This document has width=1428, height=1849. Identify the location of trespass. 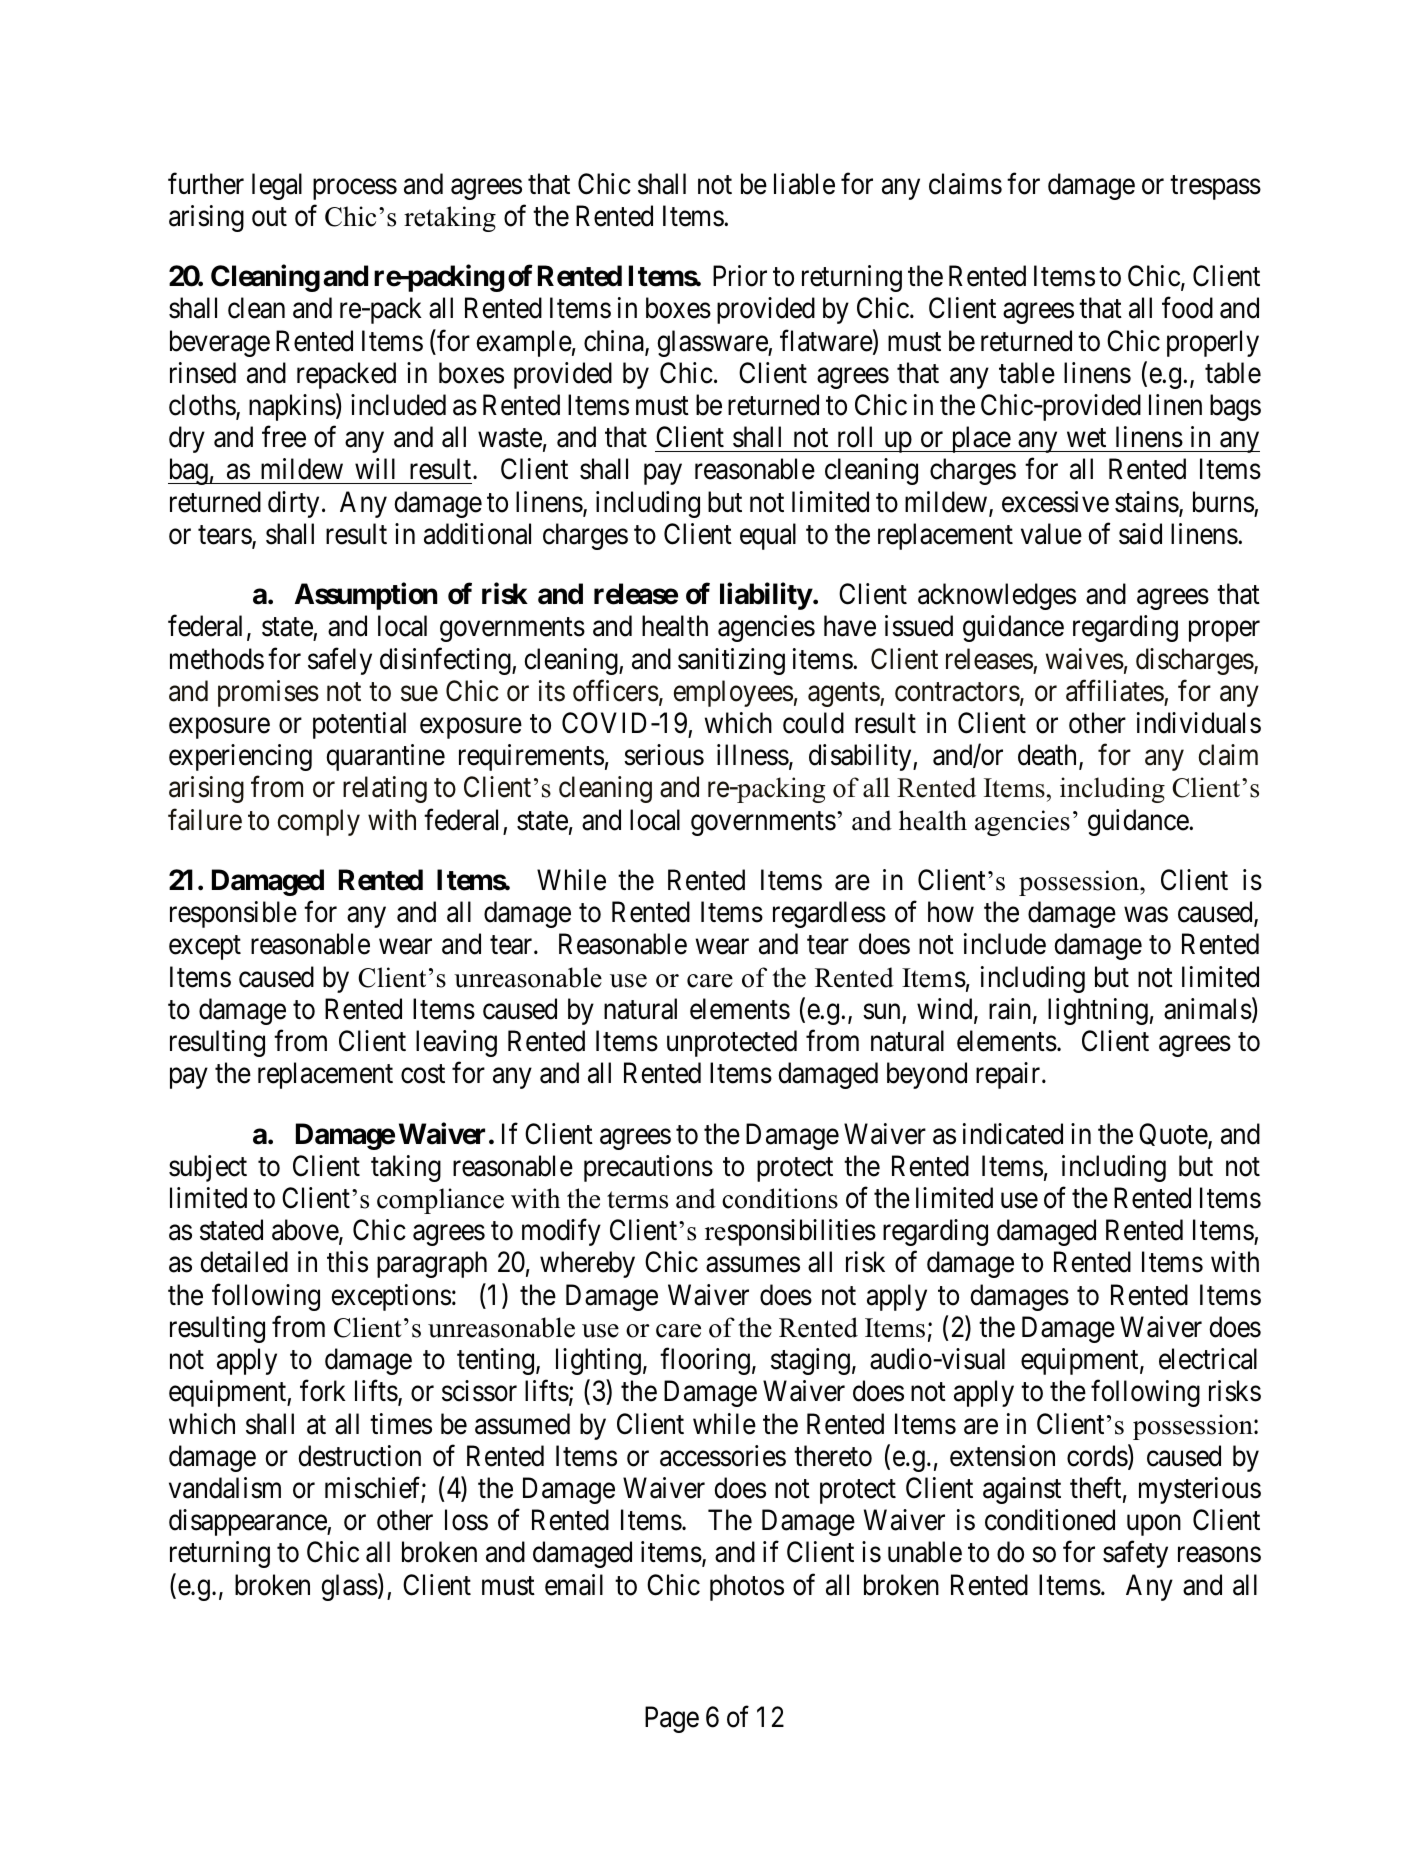
(1215, 188).
